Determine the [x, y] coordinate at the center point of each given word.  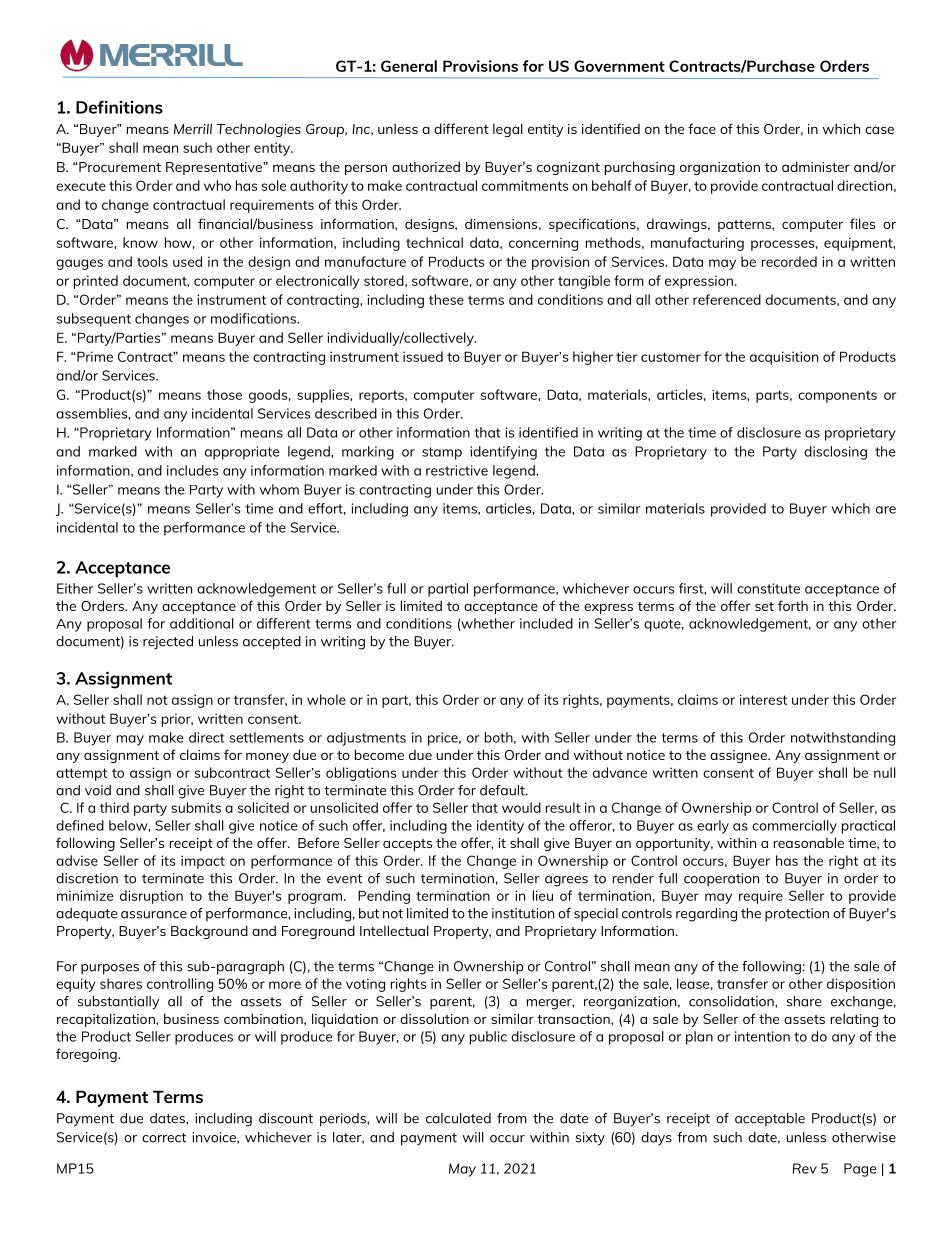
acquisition [784, 358]
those [224, 394]
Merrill [193, 128]
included [546, 623]
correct [164, 1138]
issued [423, 356]
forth [793, 605]
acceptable [770, 1119]
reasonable [808, 842]
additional [202, 623]
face [702, 128]
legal [508, 130]
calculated [458, 1118]
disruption [151, 897]
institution [523, 913]
